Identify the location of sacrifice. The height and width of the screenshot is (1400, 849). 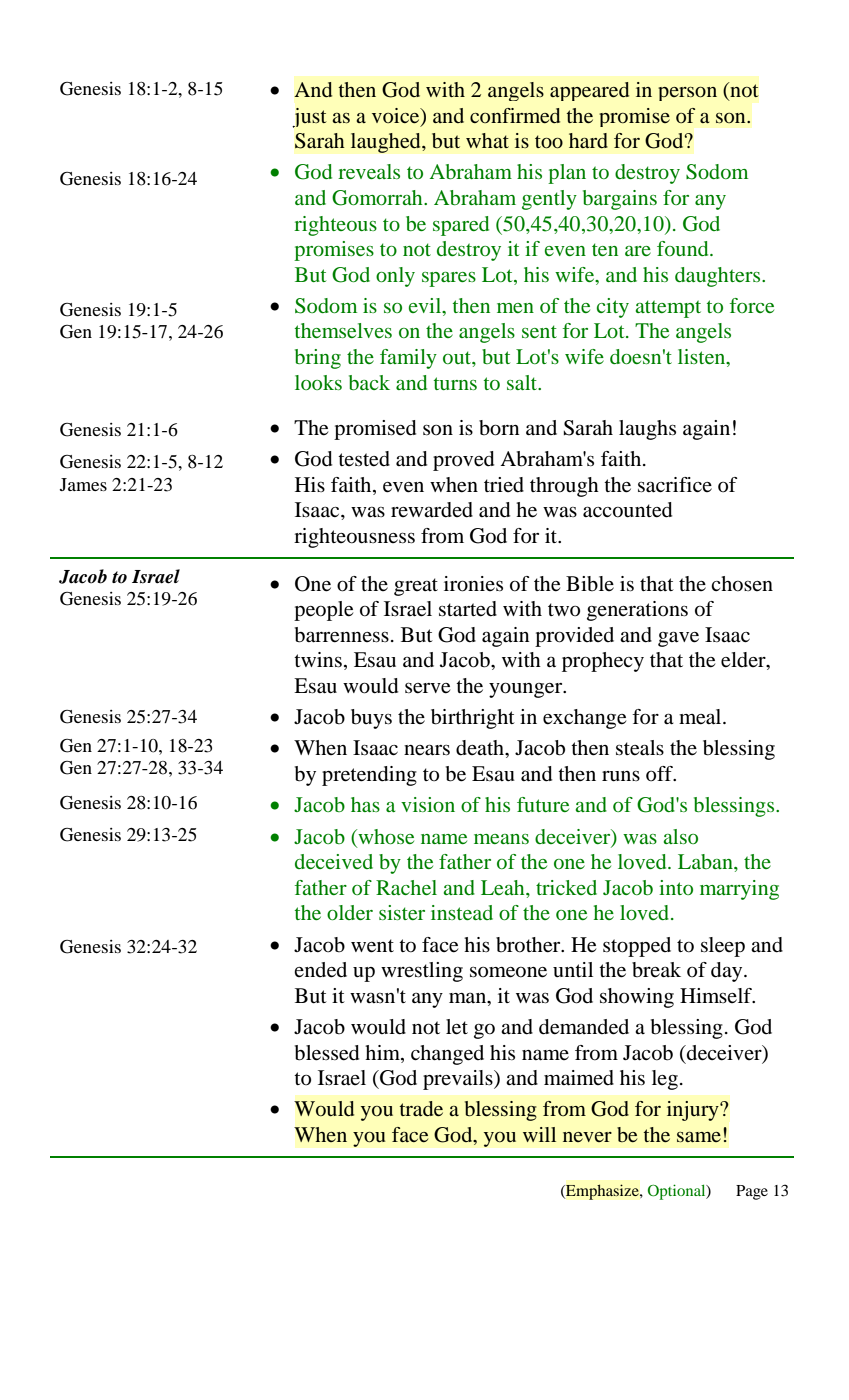
(675, 485).
